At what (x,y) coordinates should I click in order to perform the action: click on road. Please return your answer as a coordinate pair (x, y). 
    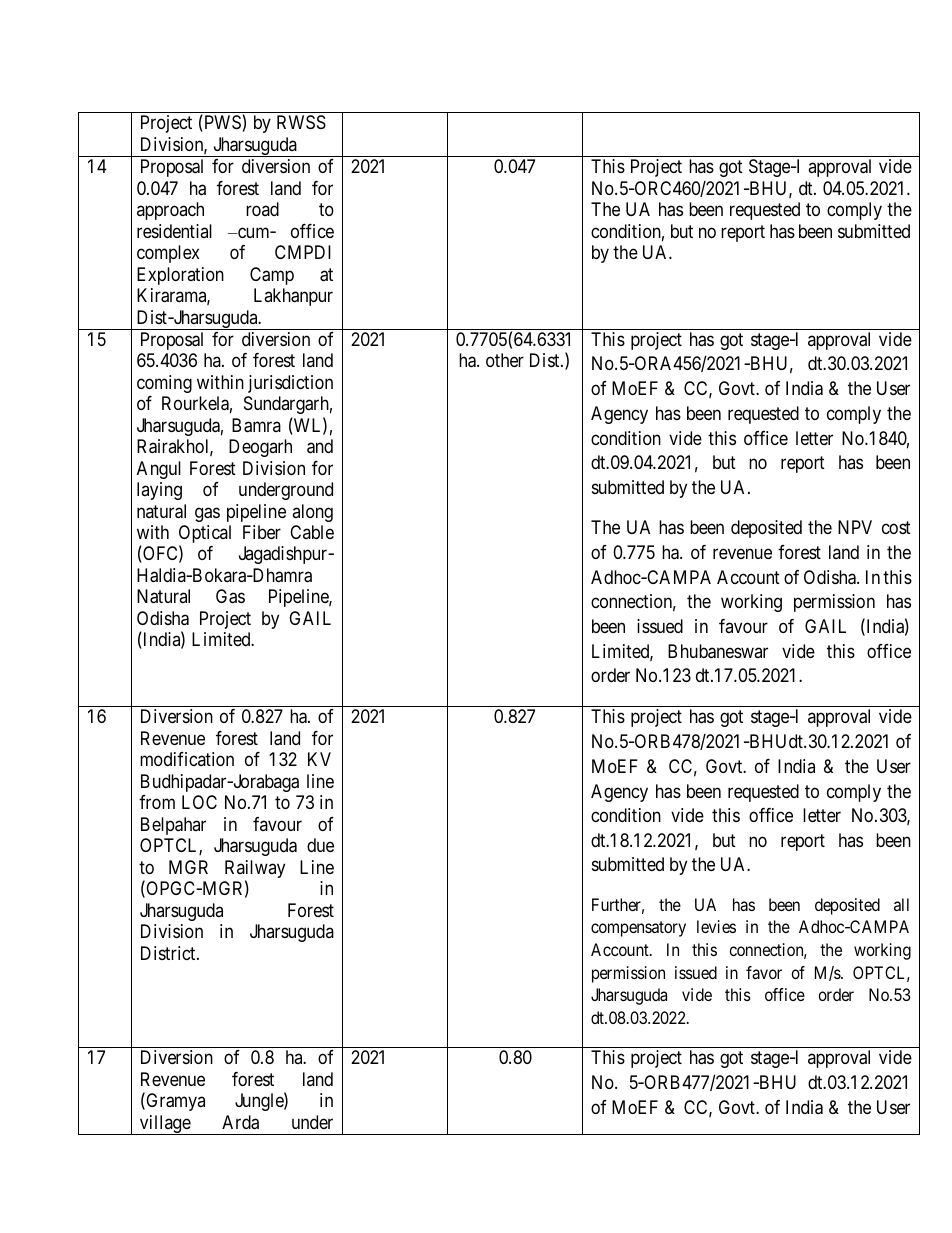
    Looking at the image, I should click on (262, 209).
